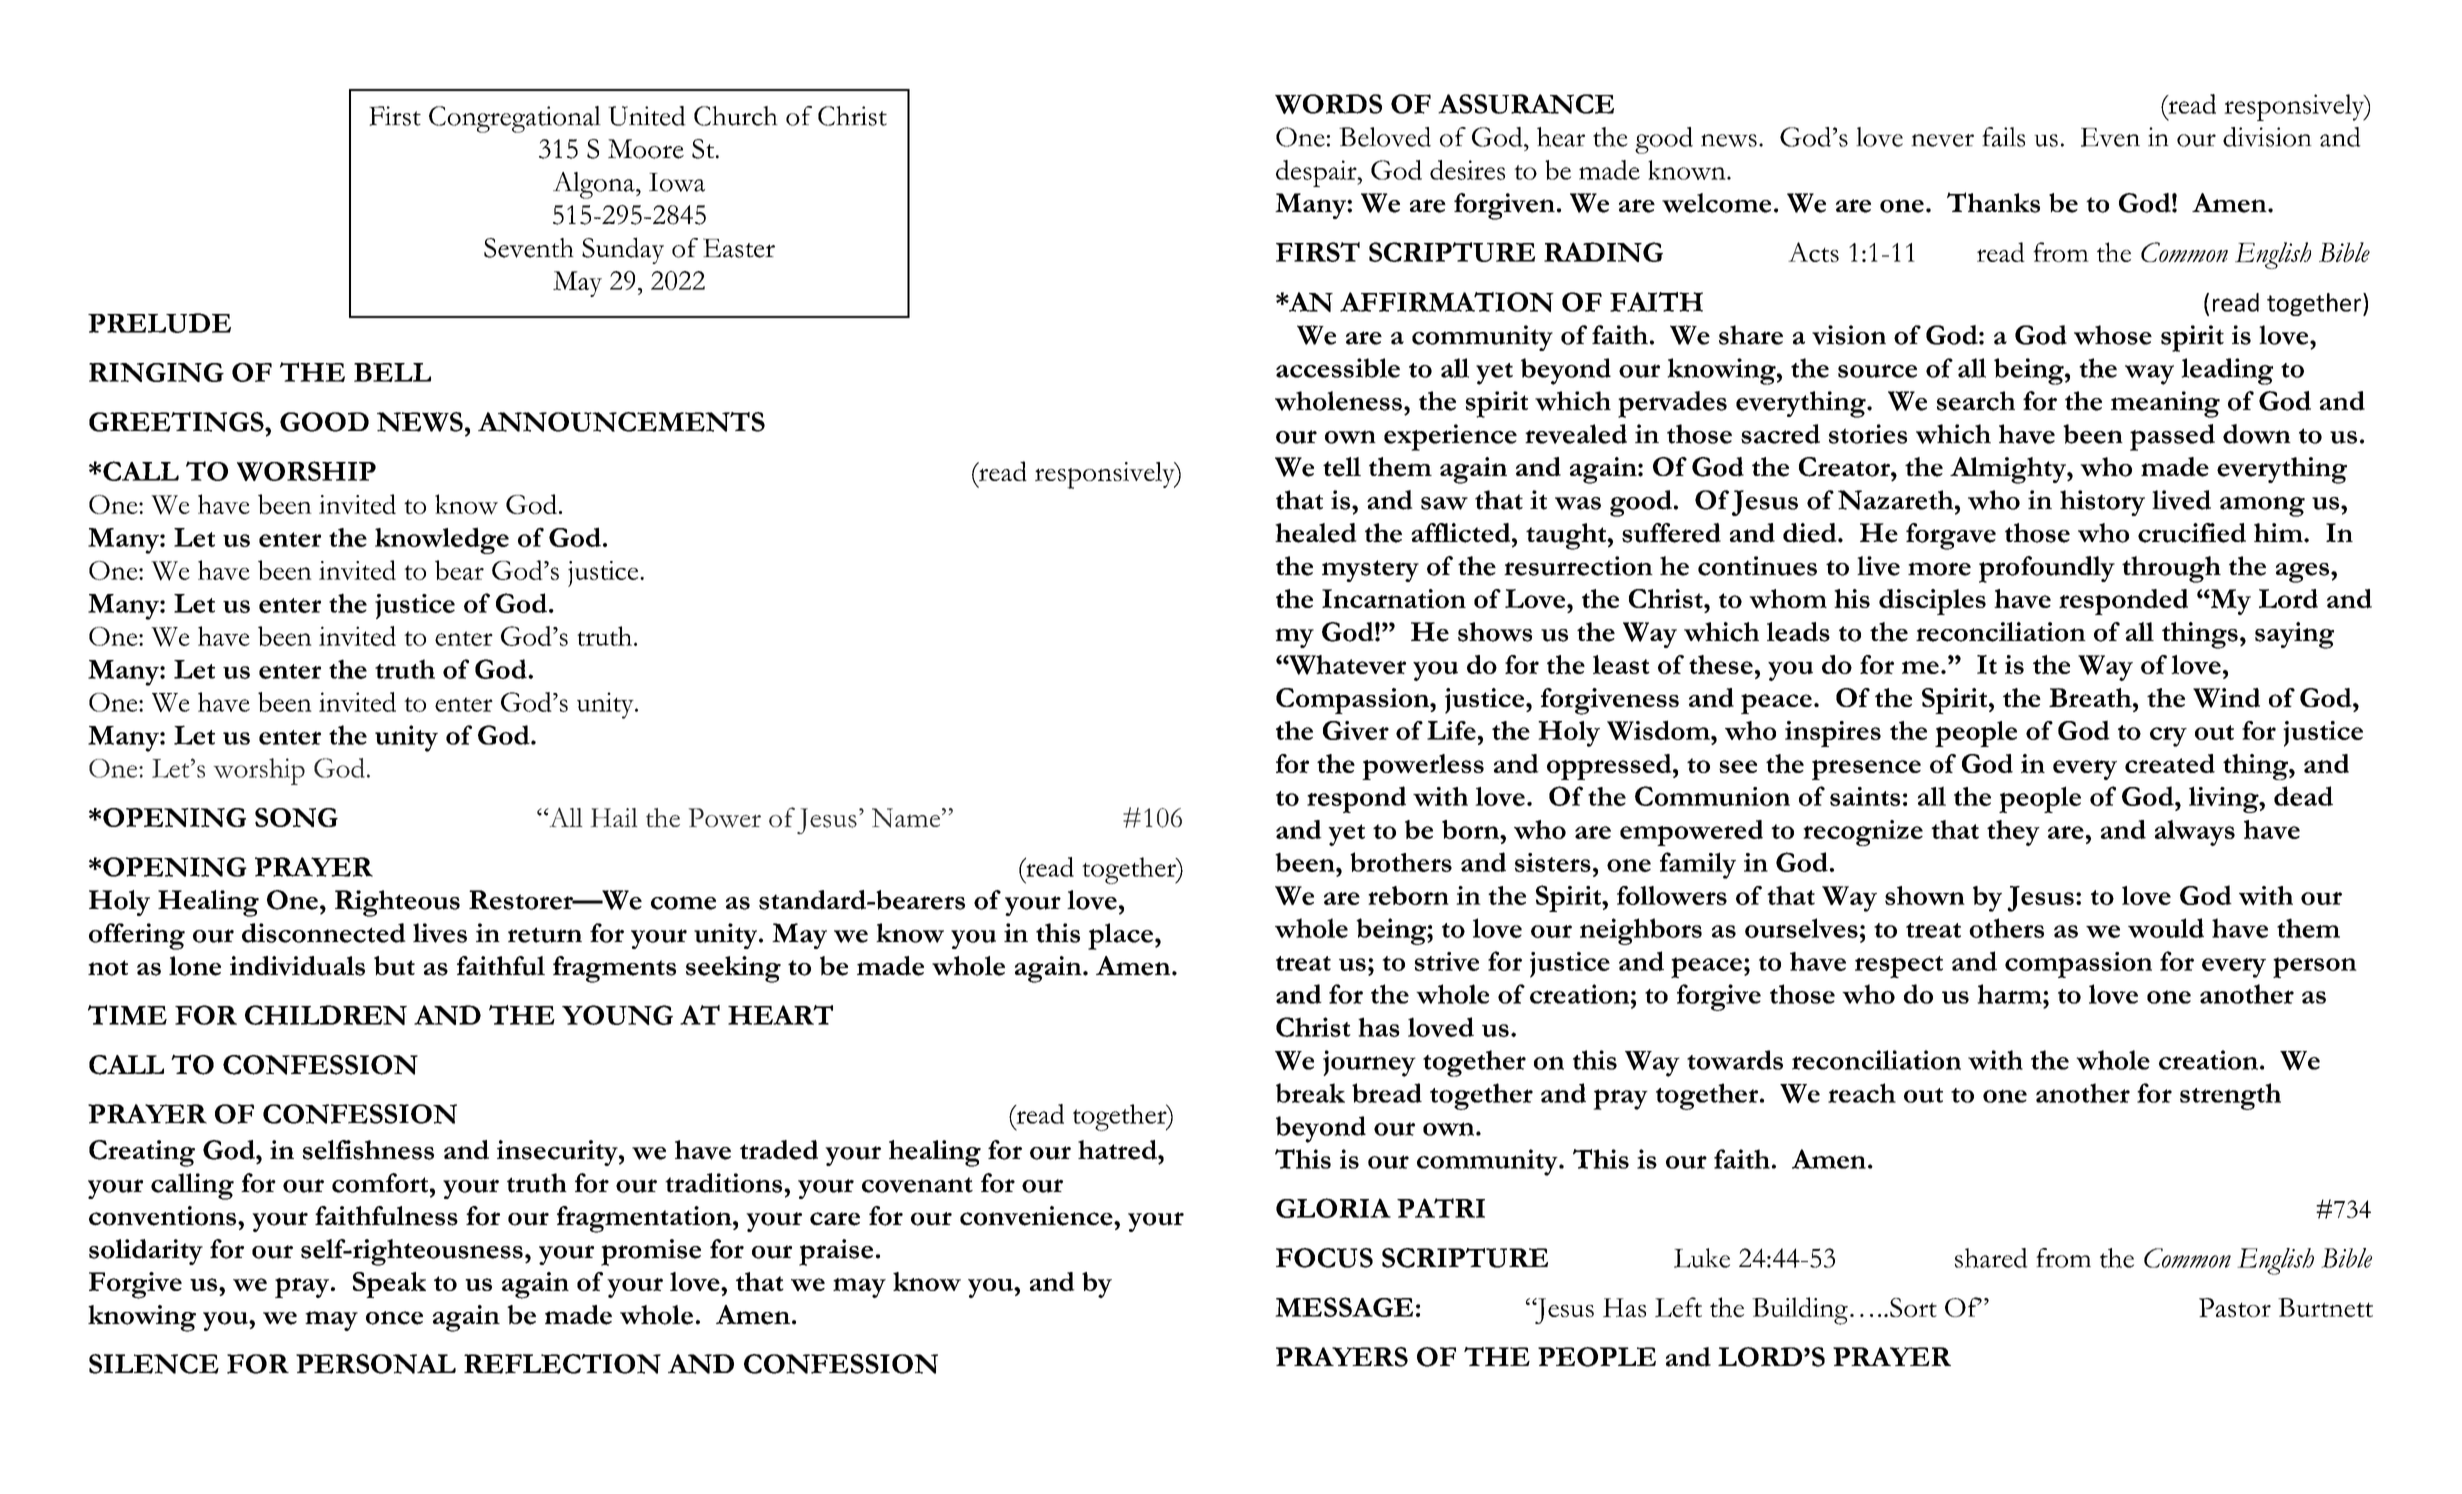 This image has height=1494, width=2462. I want to click on forgave, so click(1951, 536).
